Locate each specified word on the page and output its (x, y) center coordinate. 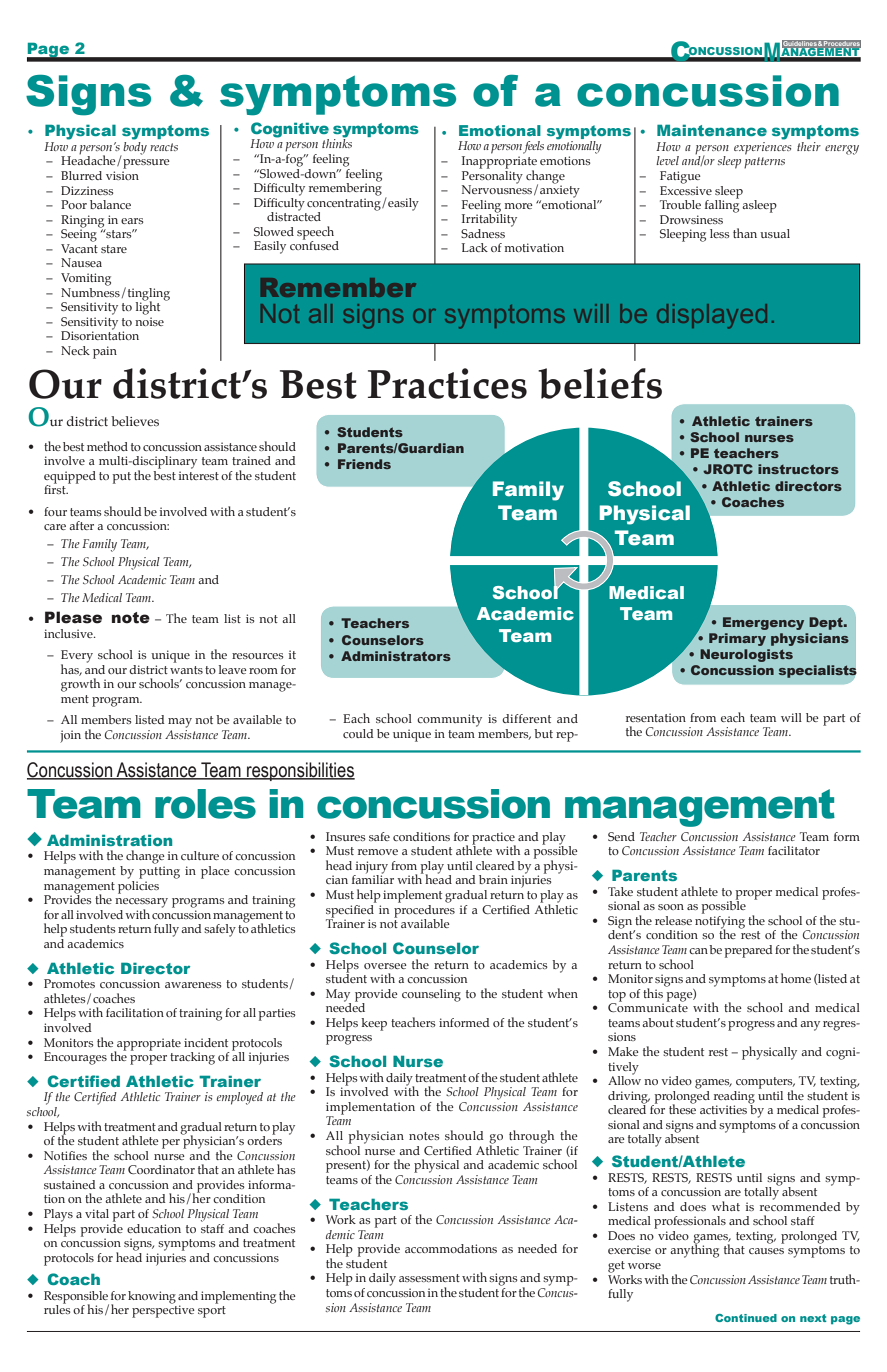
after (81, 525)
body (134, 147)
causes (766, 1251)
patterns (764, 163)
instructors (798, 469)
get (616, 1267)
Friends (364, 464)
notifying (720, 922)
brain (493, 879)
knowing (152, 1297)
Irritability (489, 219)
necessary (141, 904)
